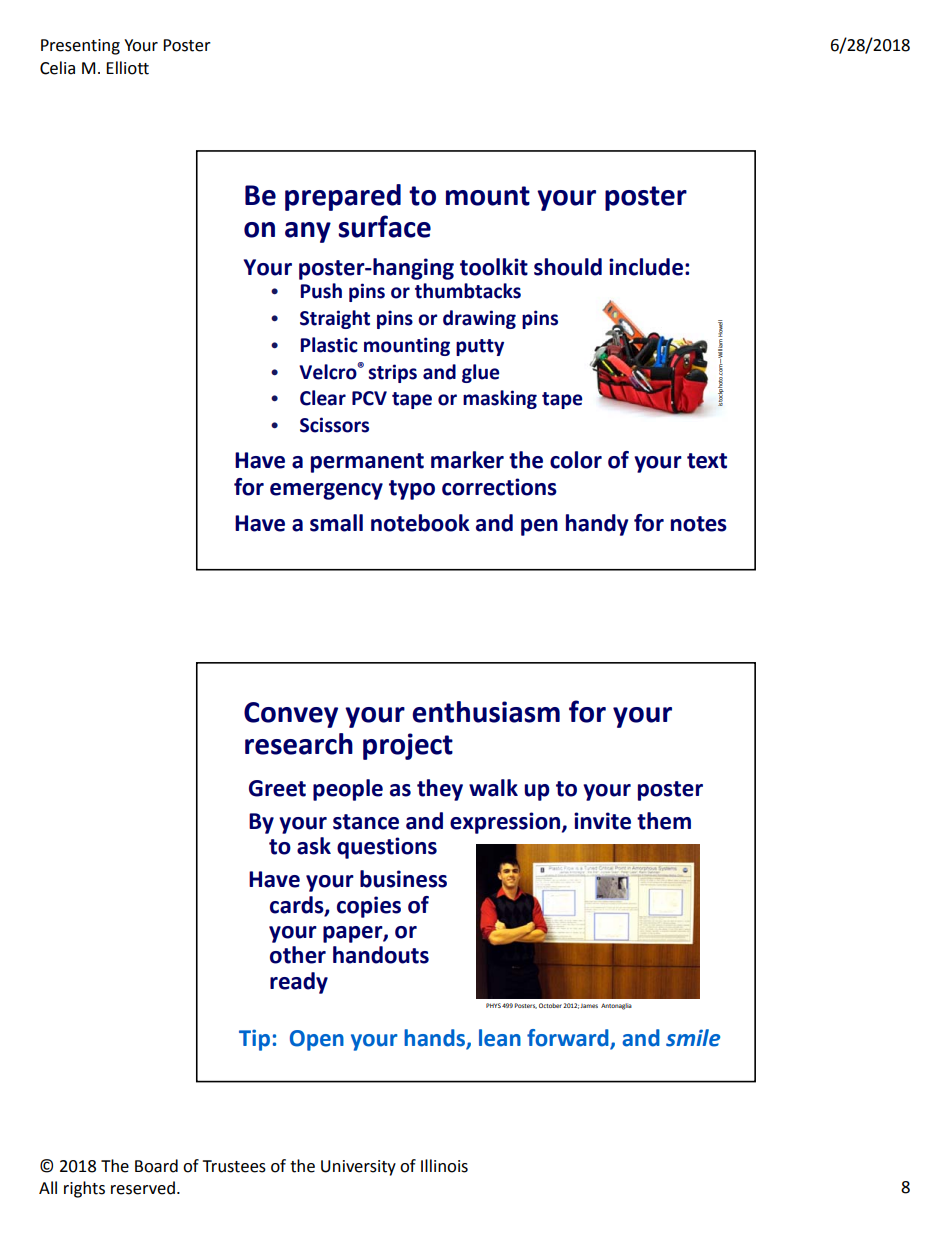 This document has width=952, height=1233. Describe the element at coordinates (343, 197) in the document. I see `prepared` at that location.
